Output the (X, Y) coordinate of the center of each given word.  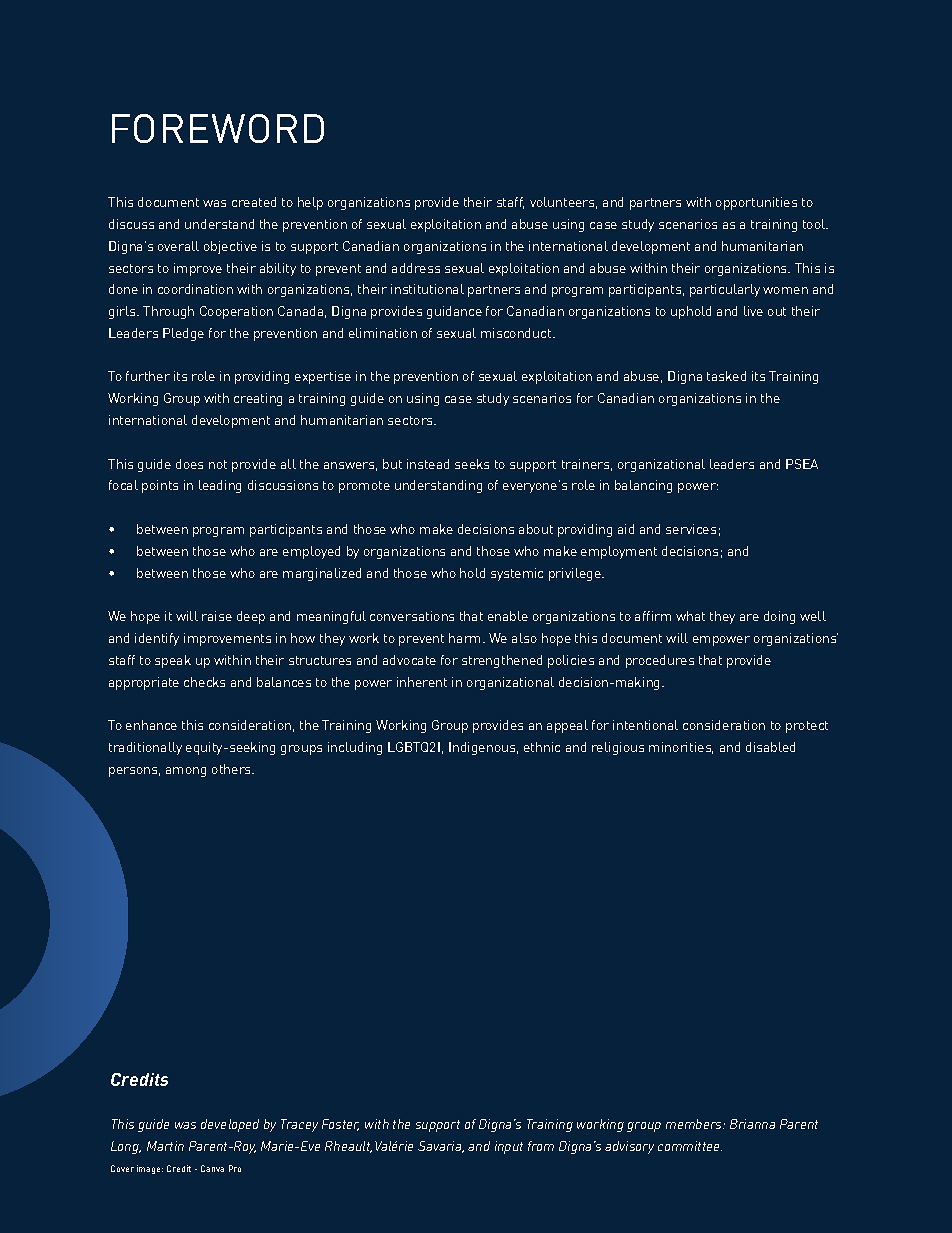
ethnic (542, 747)
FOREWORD (218, 128)
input (509, 1147)
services (691, 529)
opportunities (756, 203)
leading (220, 486)
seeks (472, 464)
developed (230, 1125)
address (416, 268)
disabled (770, 747)
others (232, 769)
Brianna (752, 1124)
